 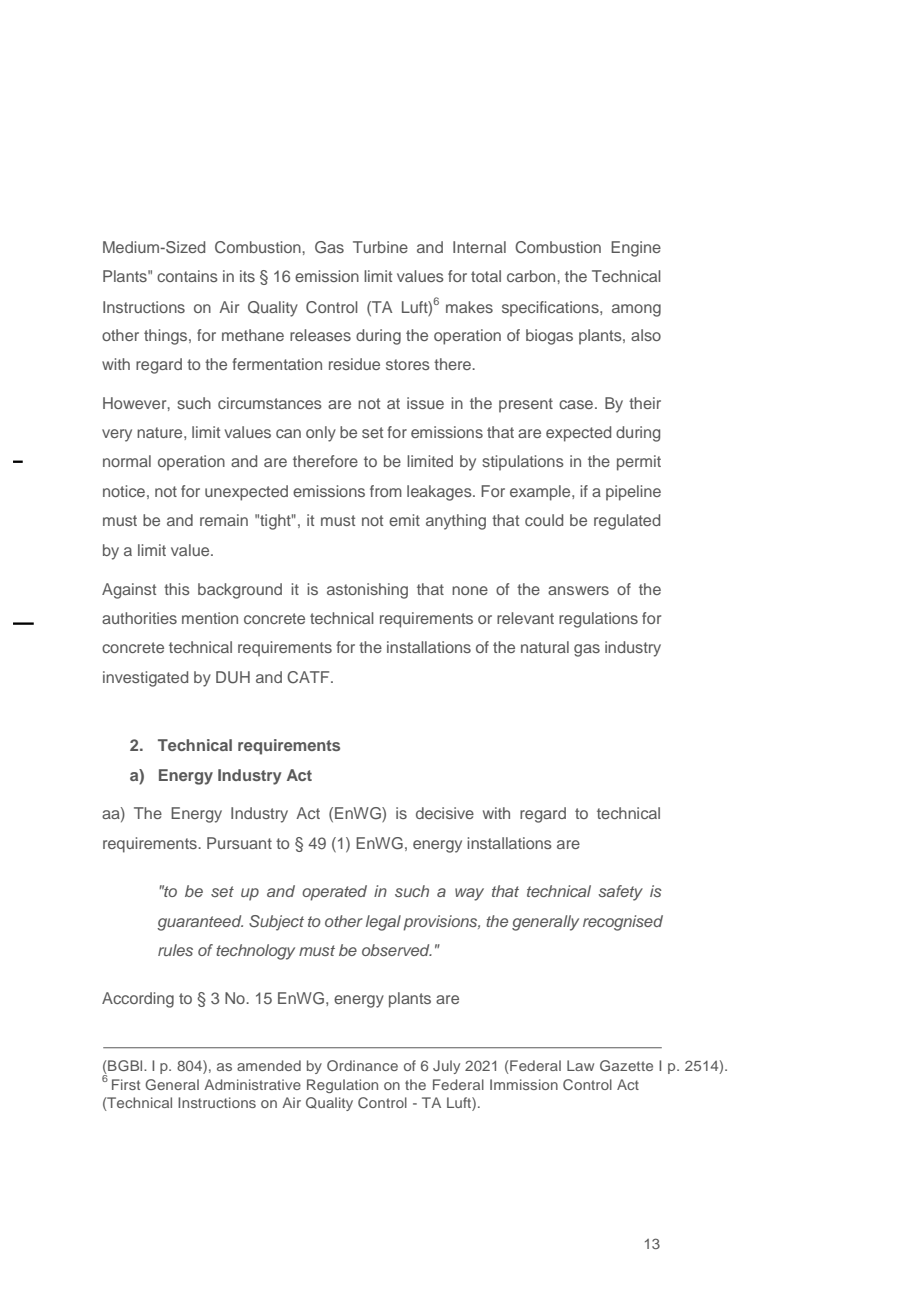 I want to click on contains, so click(x=187, y=276).
